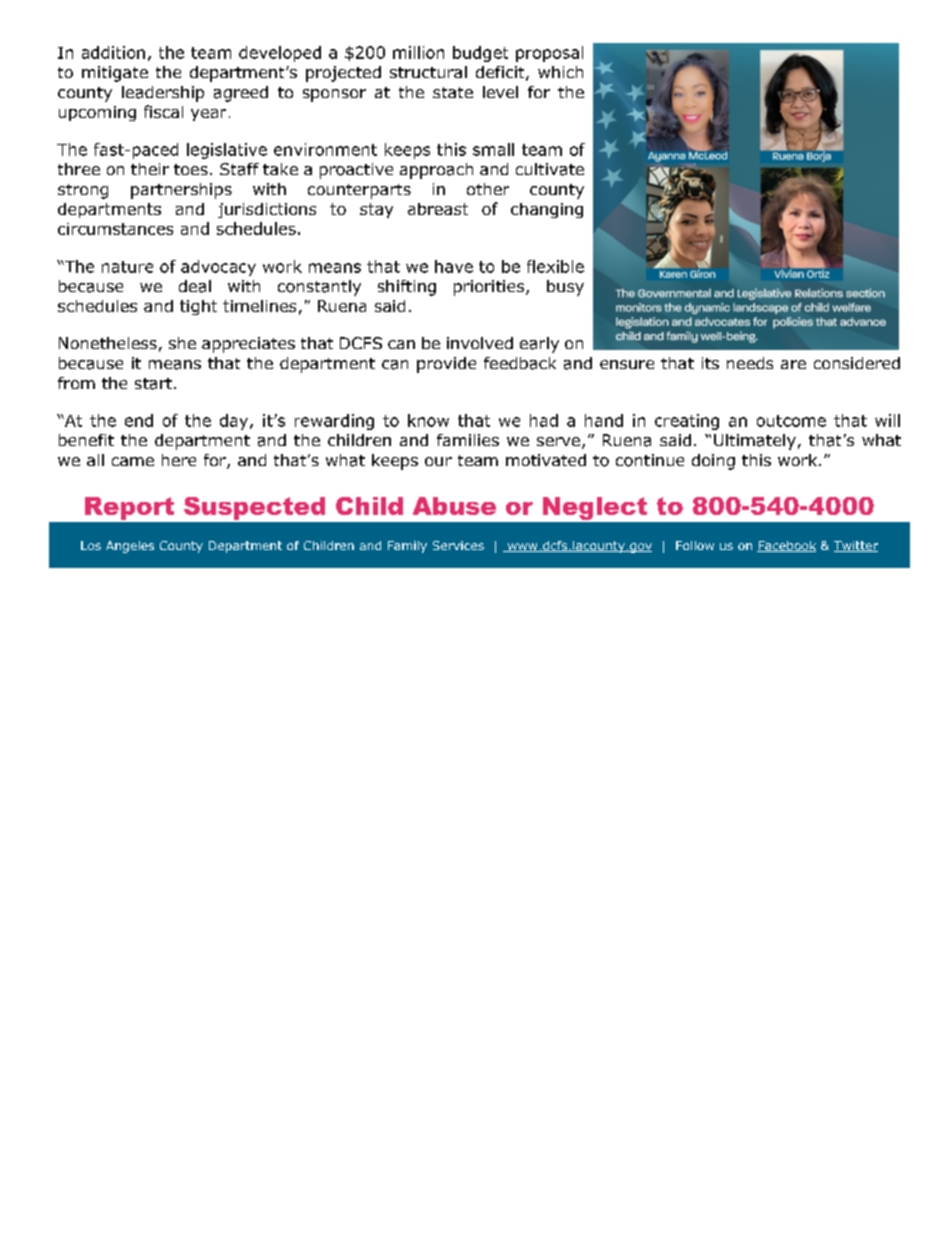  I want to click on partnerships, so click(181, 191).
